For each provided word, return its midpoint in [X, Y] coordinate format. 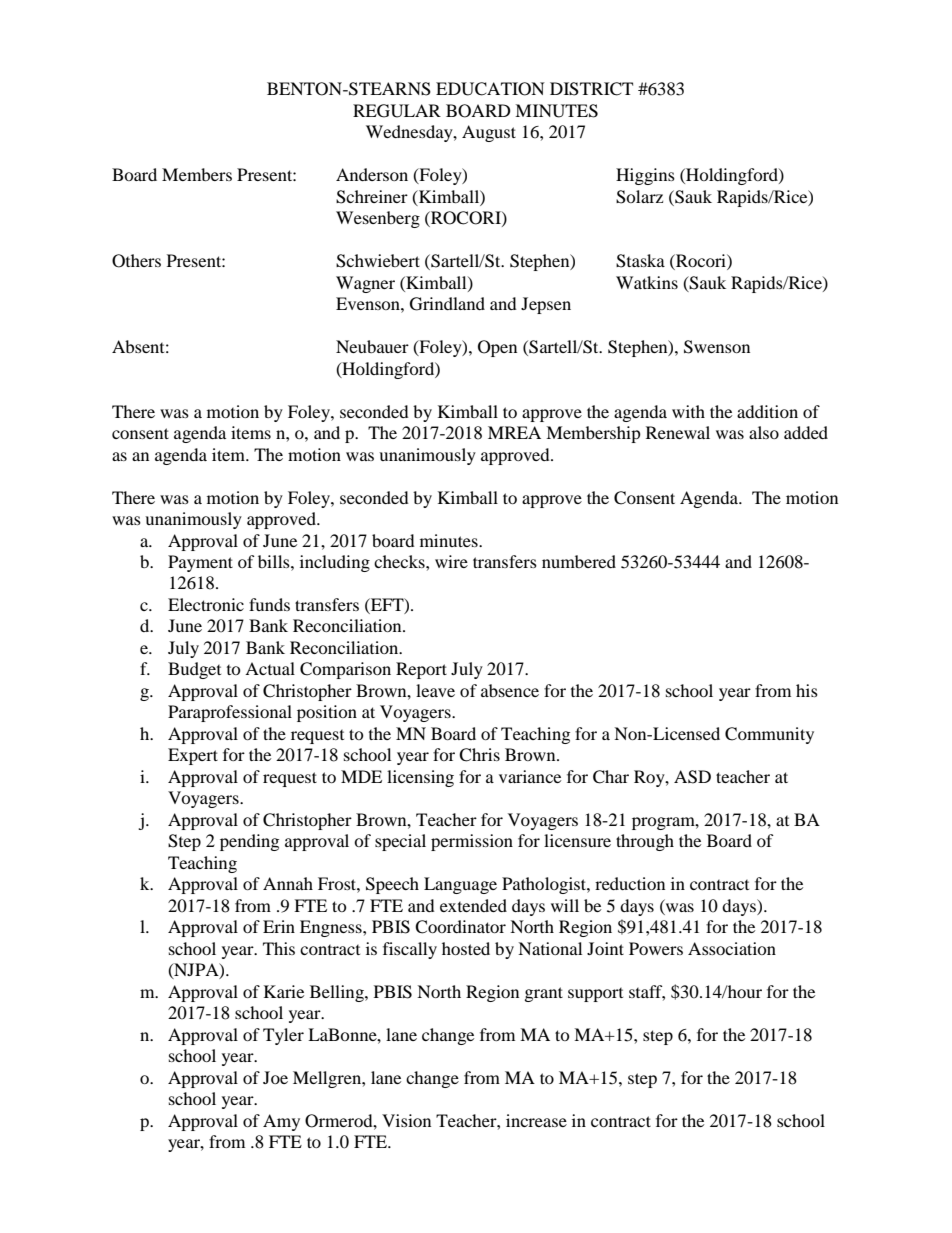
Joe [275, 1077]
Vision [406, 1120]
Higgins [645, 176]
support [595, 995]
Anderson [372, 174]
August [489, 133]
